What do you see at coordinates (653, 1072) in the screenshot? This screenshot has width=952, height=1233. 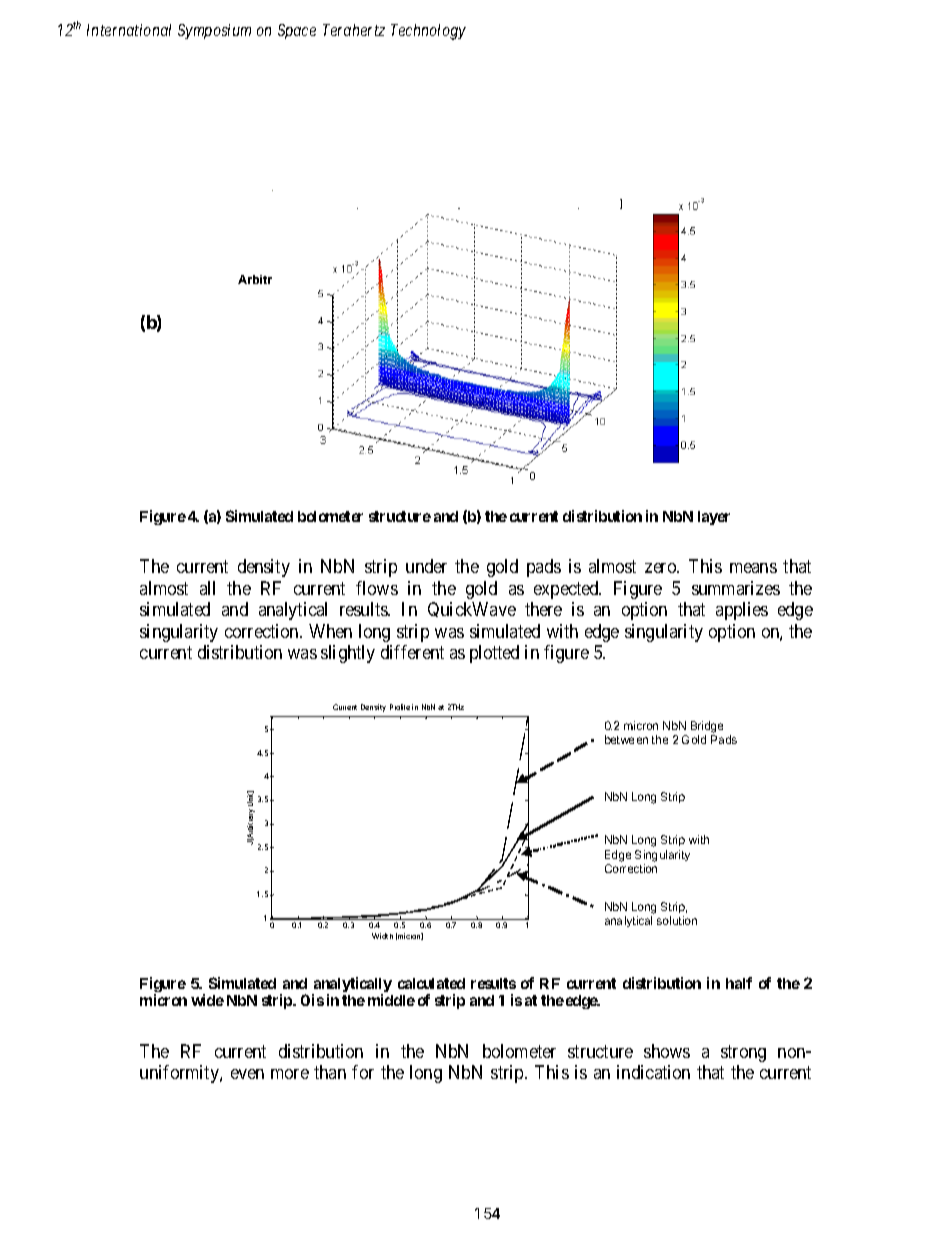 I see `indication` at bounding box center [653, 1072].
